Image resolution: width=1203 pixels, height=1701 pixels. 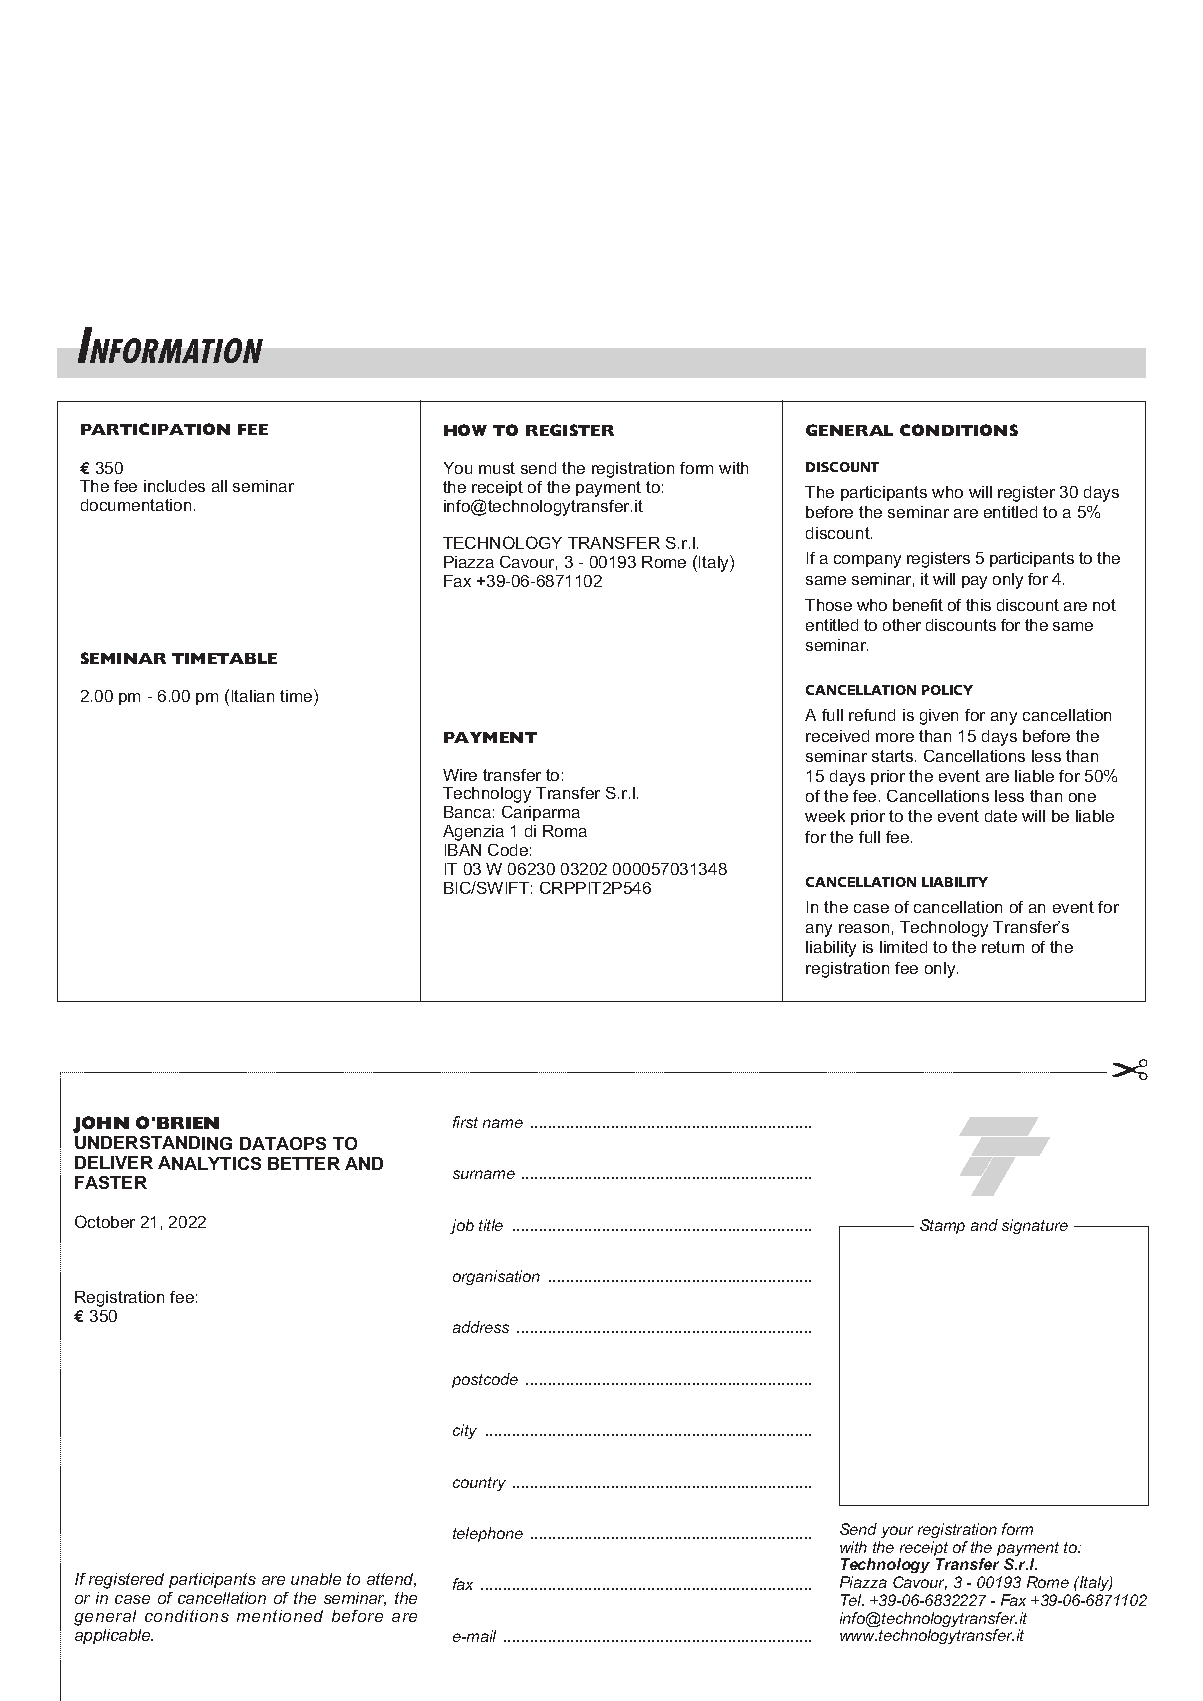 What do you see at coordinates (280, 1616) in the screenshot?
I see `mentioned` at bounding box center [280, 1616].
